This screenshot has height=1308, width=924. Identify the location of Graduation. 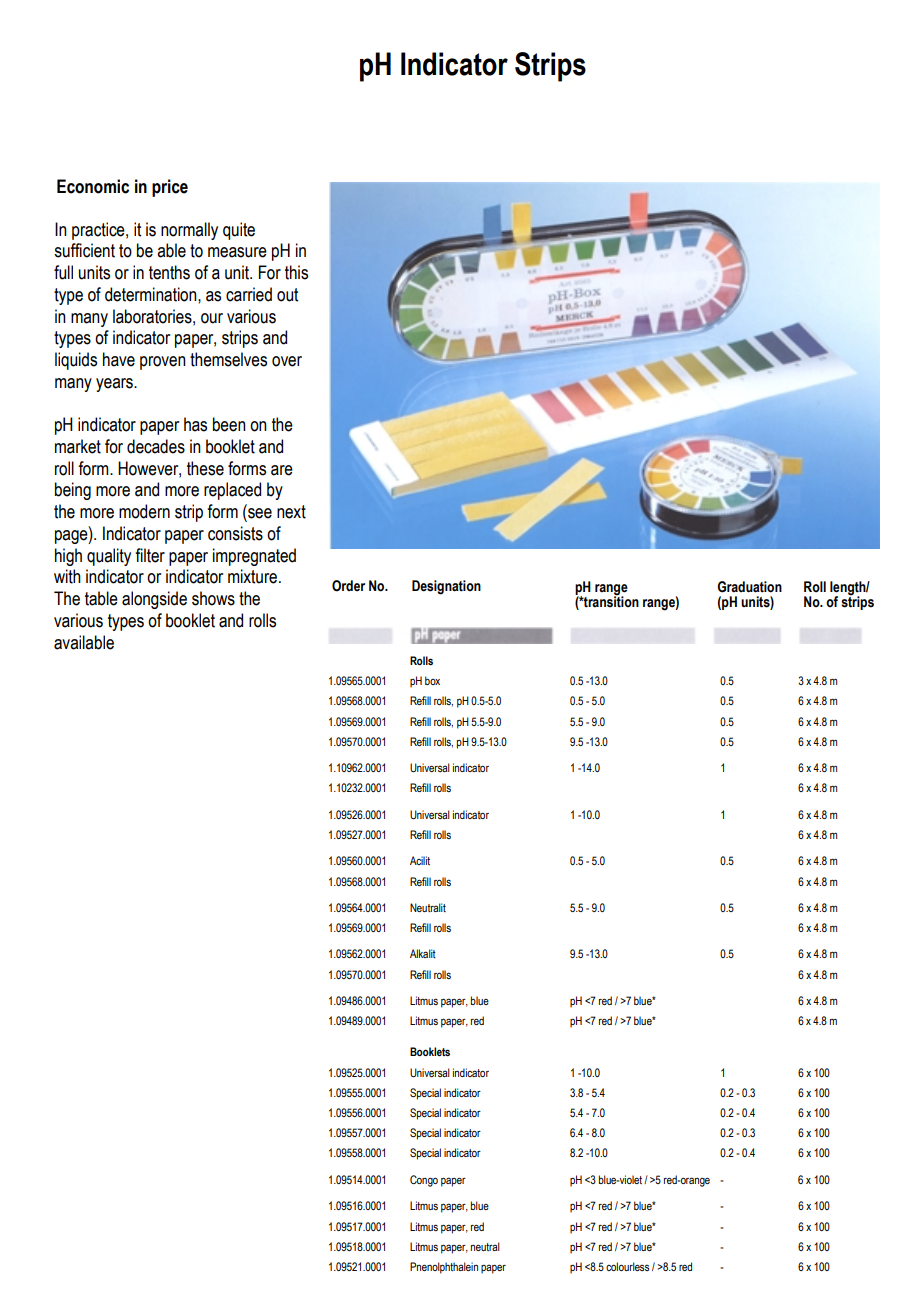
(749, 587).
